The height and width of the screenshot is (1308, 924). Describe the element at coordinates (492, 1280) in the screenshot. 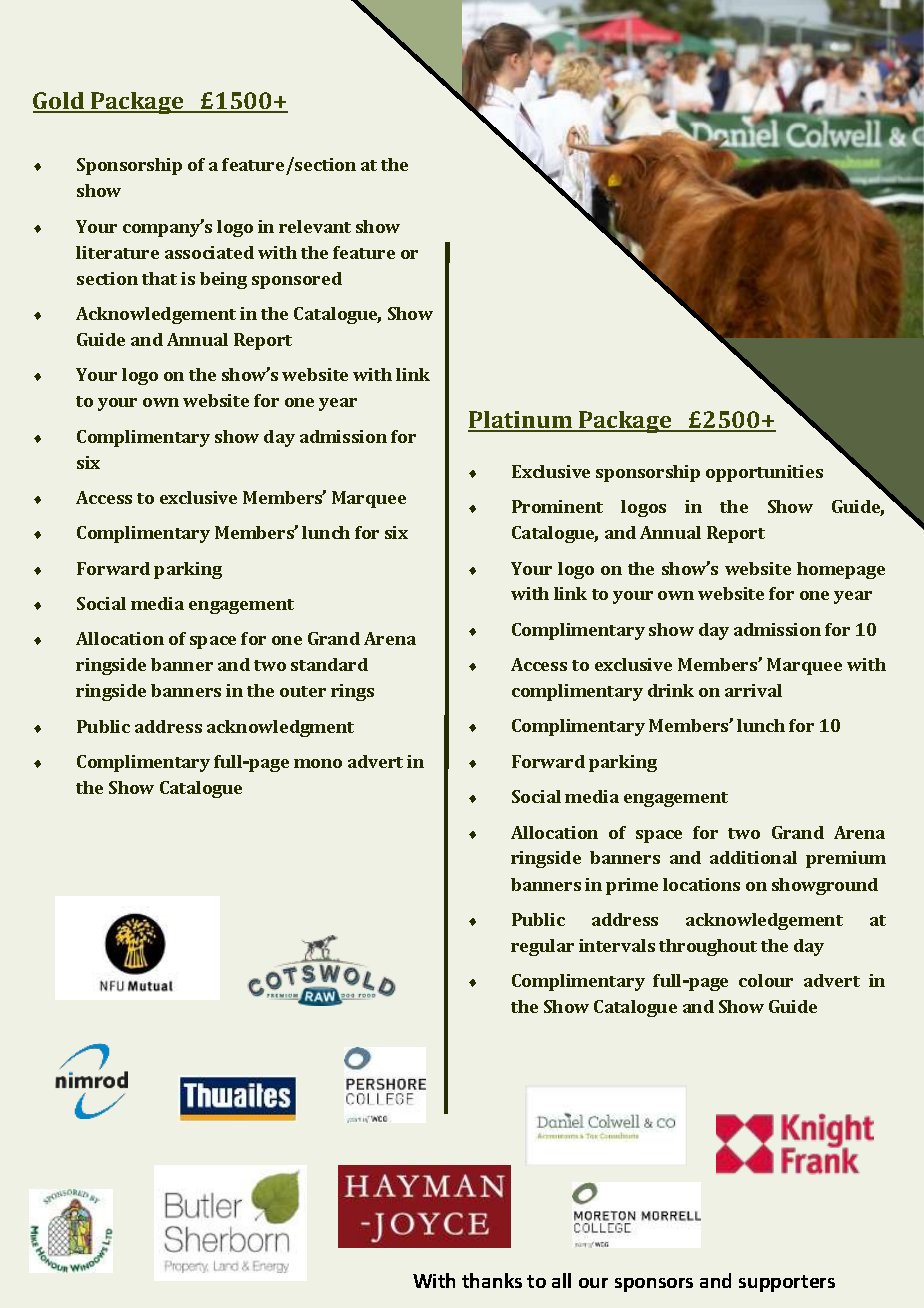

I see `thanks` at that location.
